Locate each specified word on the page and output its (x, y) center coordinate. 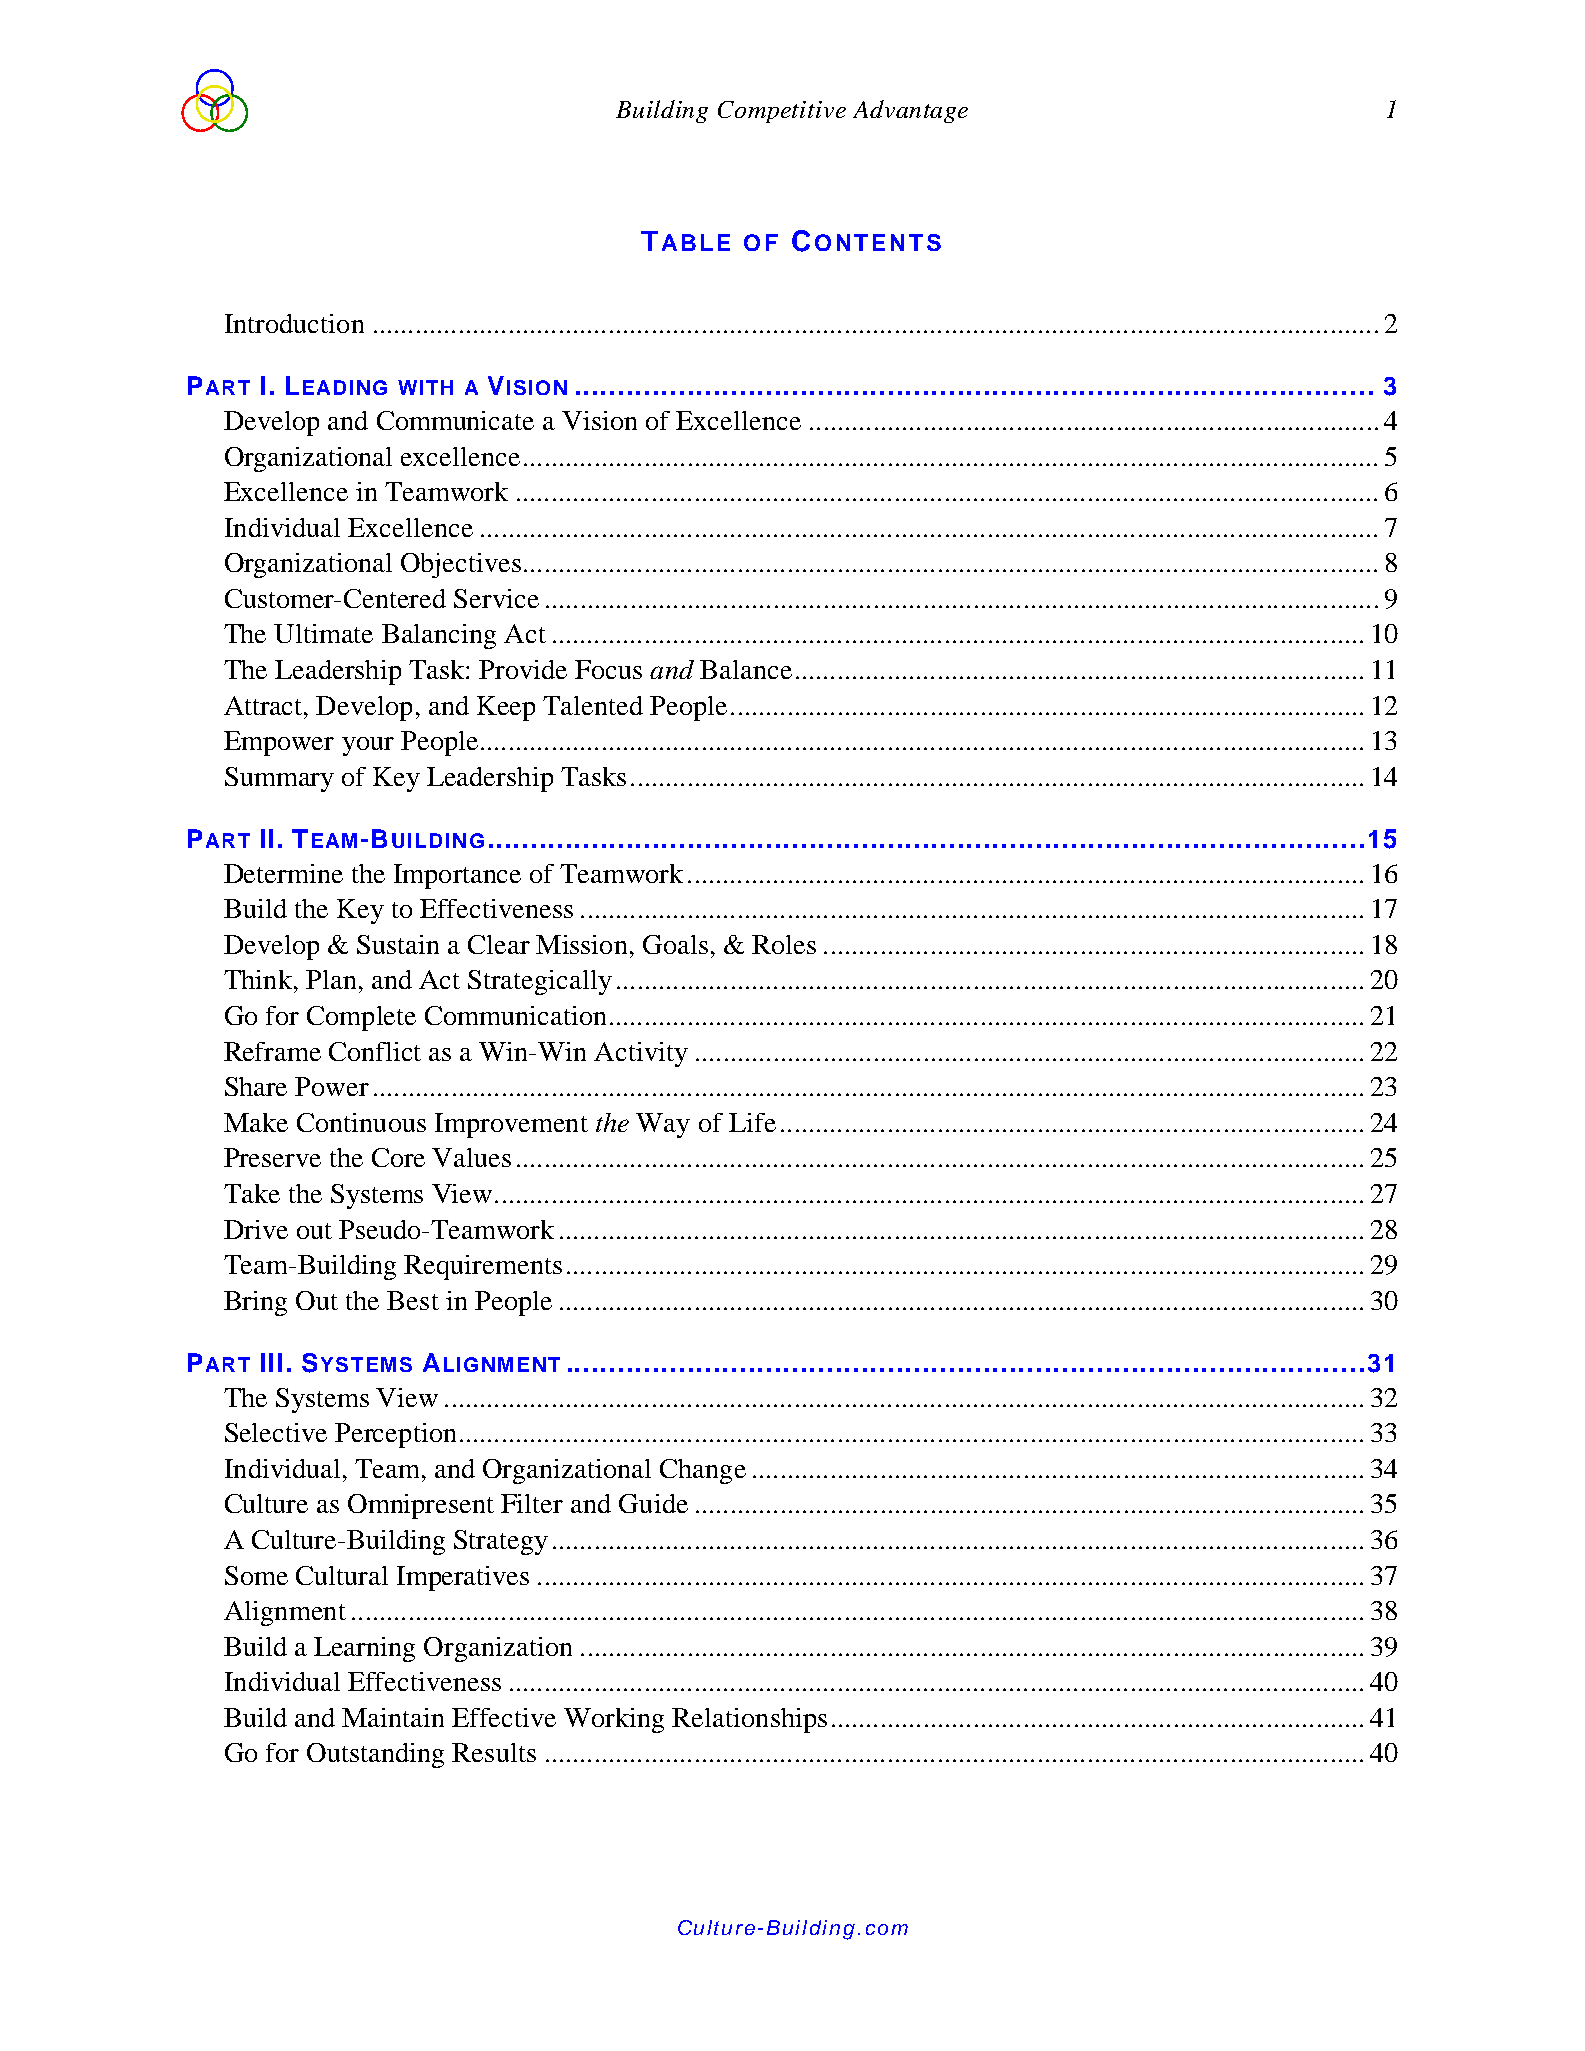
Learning (364, 1649)
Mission (581, 944)
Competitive (782, 112)
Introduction (294, 323)
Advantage (910, 111)
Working (614, 1720)
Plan (331, 979)
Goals (675, 944)
